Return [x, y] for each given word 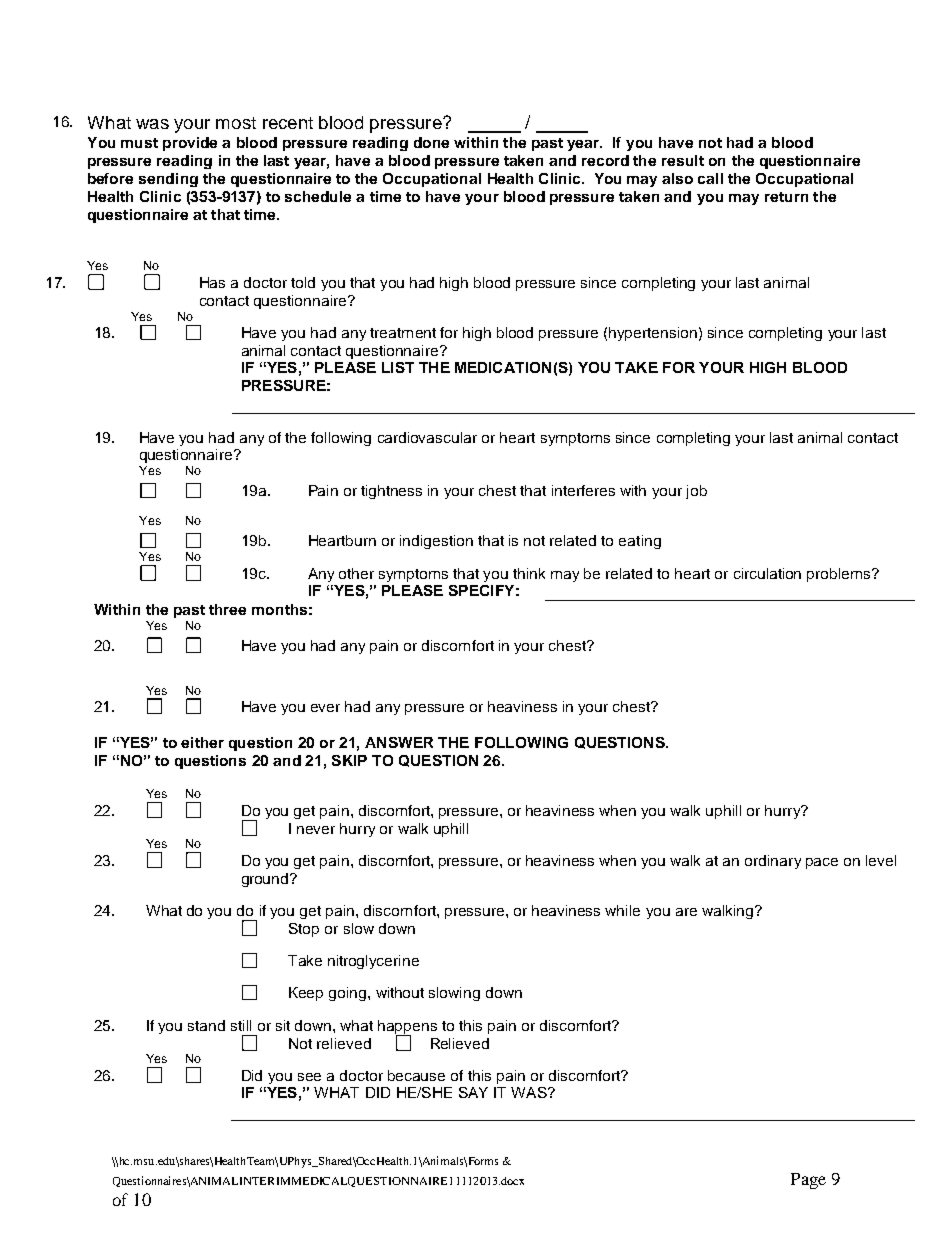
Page [808, 1181]
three [227, 609]
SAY [473, 1092]
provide [190, 144]
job [696, 492]
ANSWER [399, 742]
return [786, 197]
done [431, 142]
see [309, 1077]
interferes [583, 490]
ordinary [773, 862]
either [202, 742]
